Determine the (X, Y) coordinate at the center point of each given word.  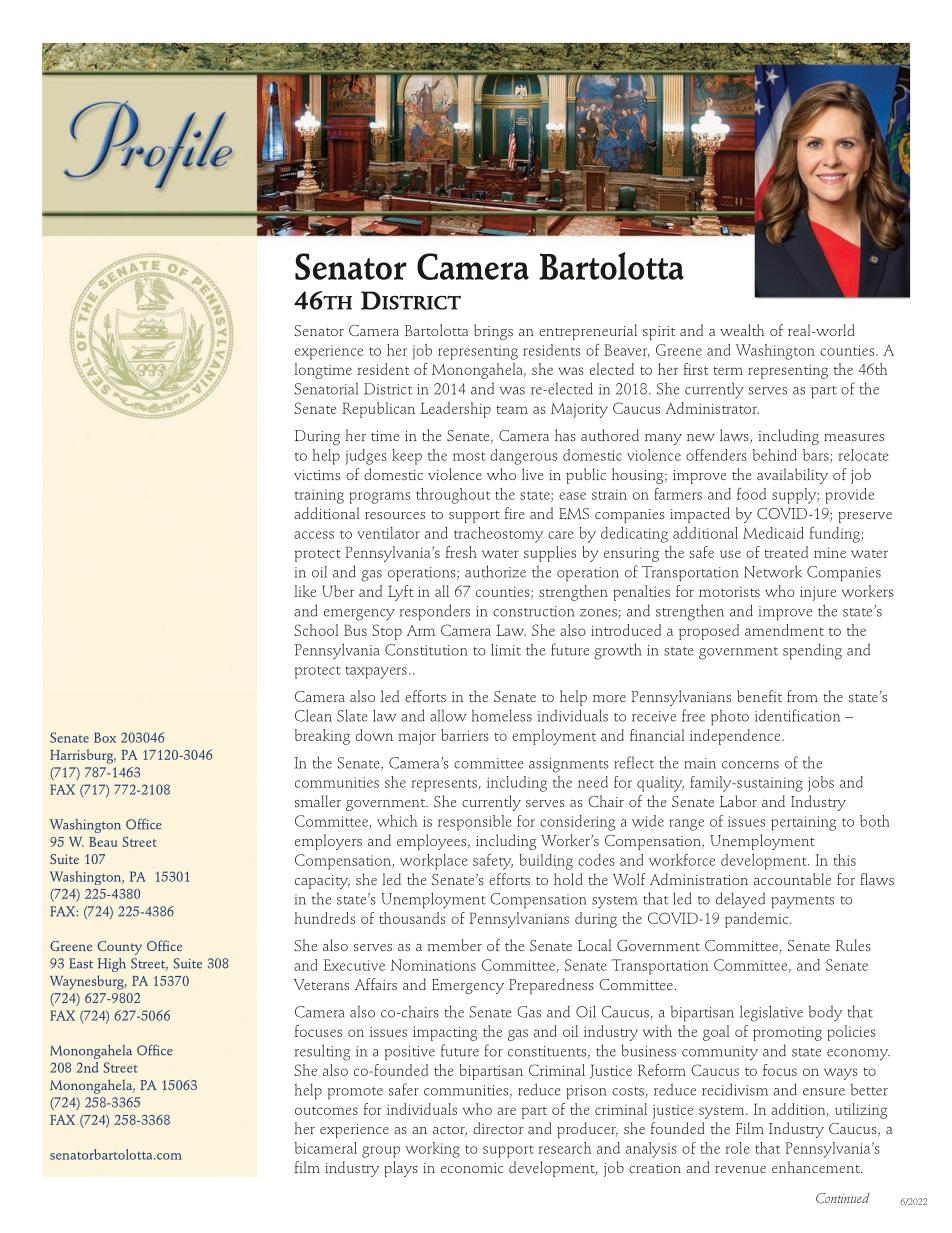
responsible (475, 823)
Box (105, 737)
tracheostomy (498, 535)
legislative (771, 1013)
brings (493, 332)
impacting (445, 1033)
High (112, 965)
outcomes (326, 1110)
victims (317, 475)
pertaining (803, 823)
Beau (103, 842)
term (728, 370)
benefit (759, 696)
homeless (501, 715)
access (314, 535)
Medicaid (773, 533)
